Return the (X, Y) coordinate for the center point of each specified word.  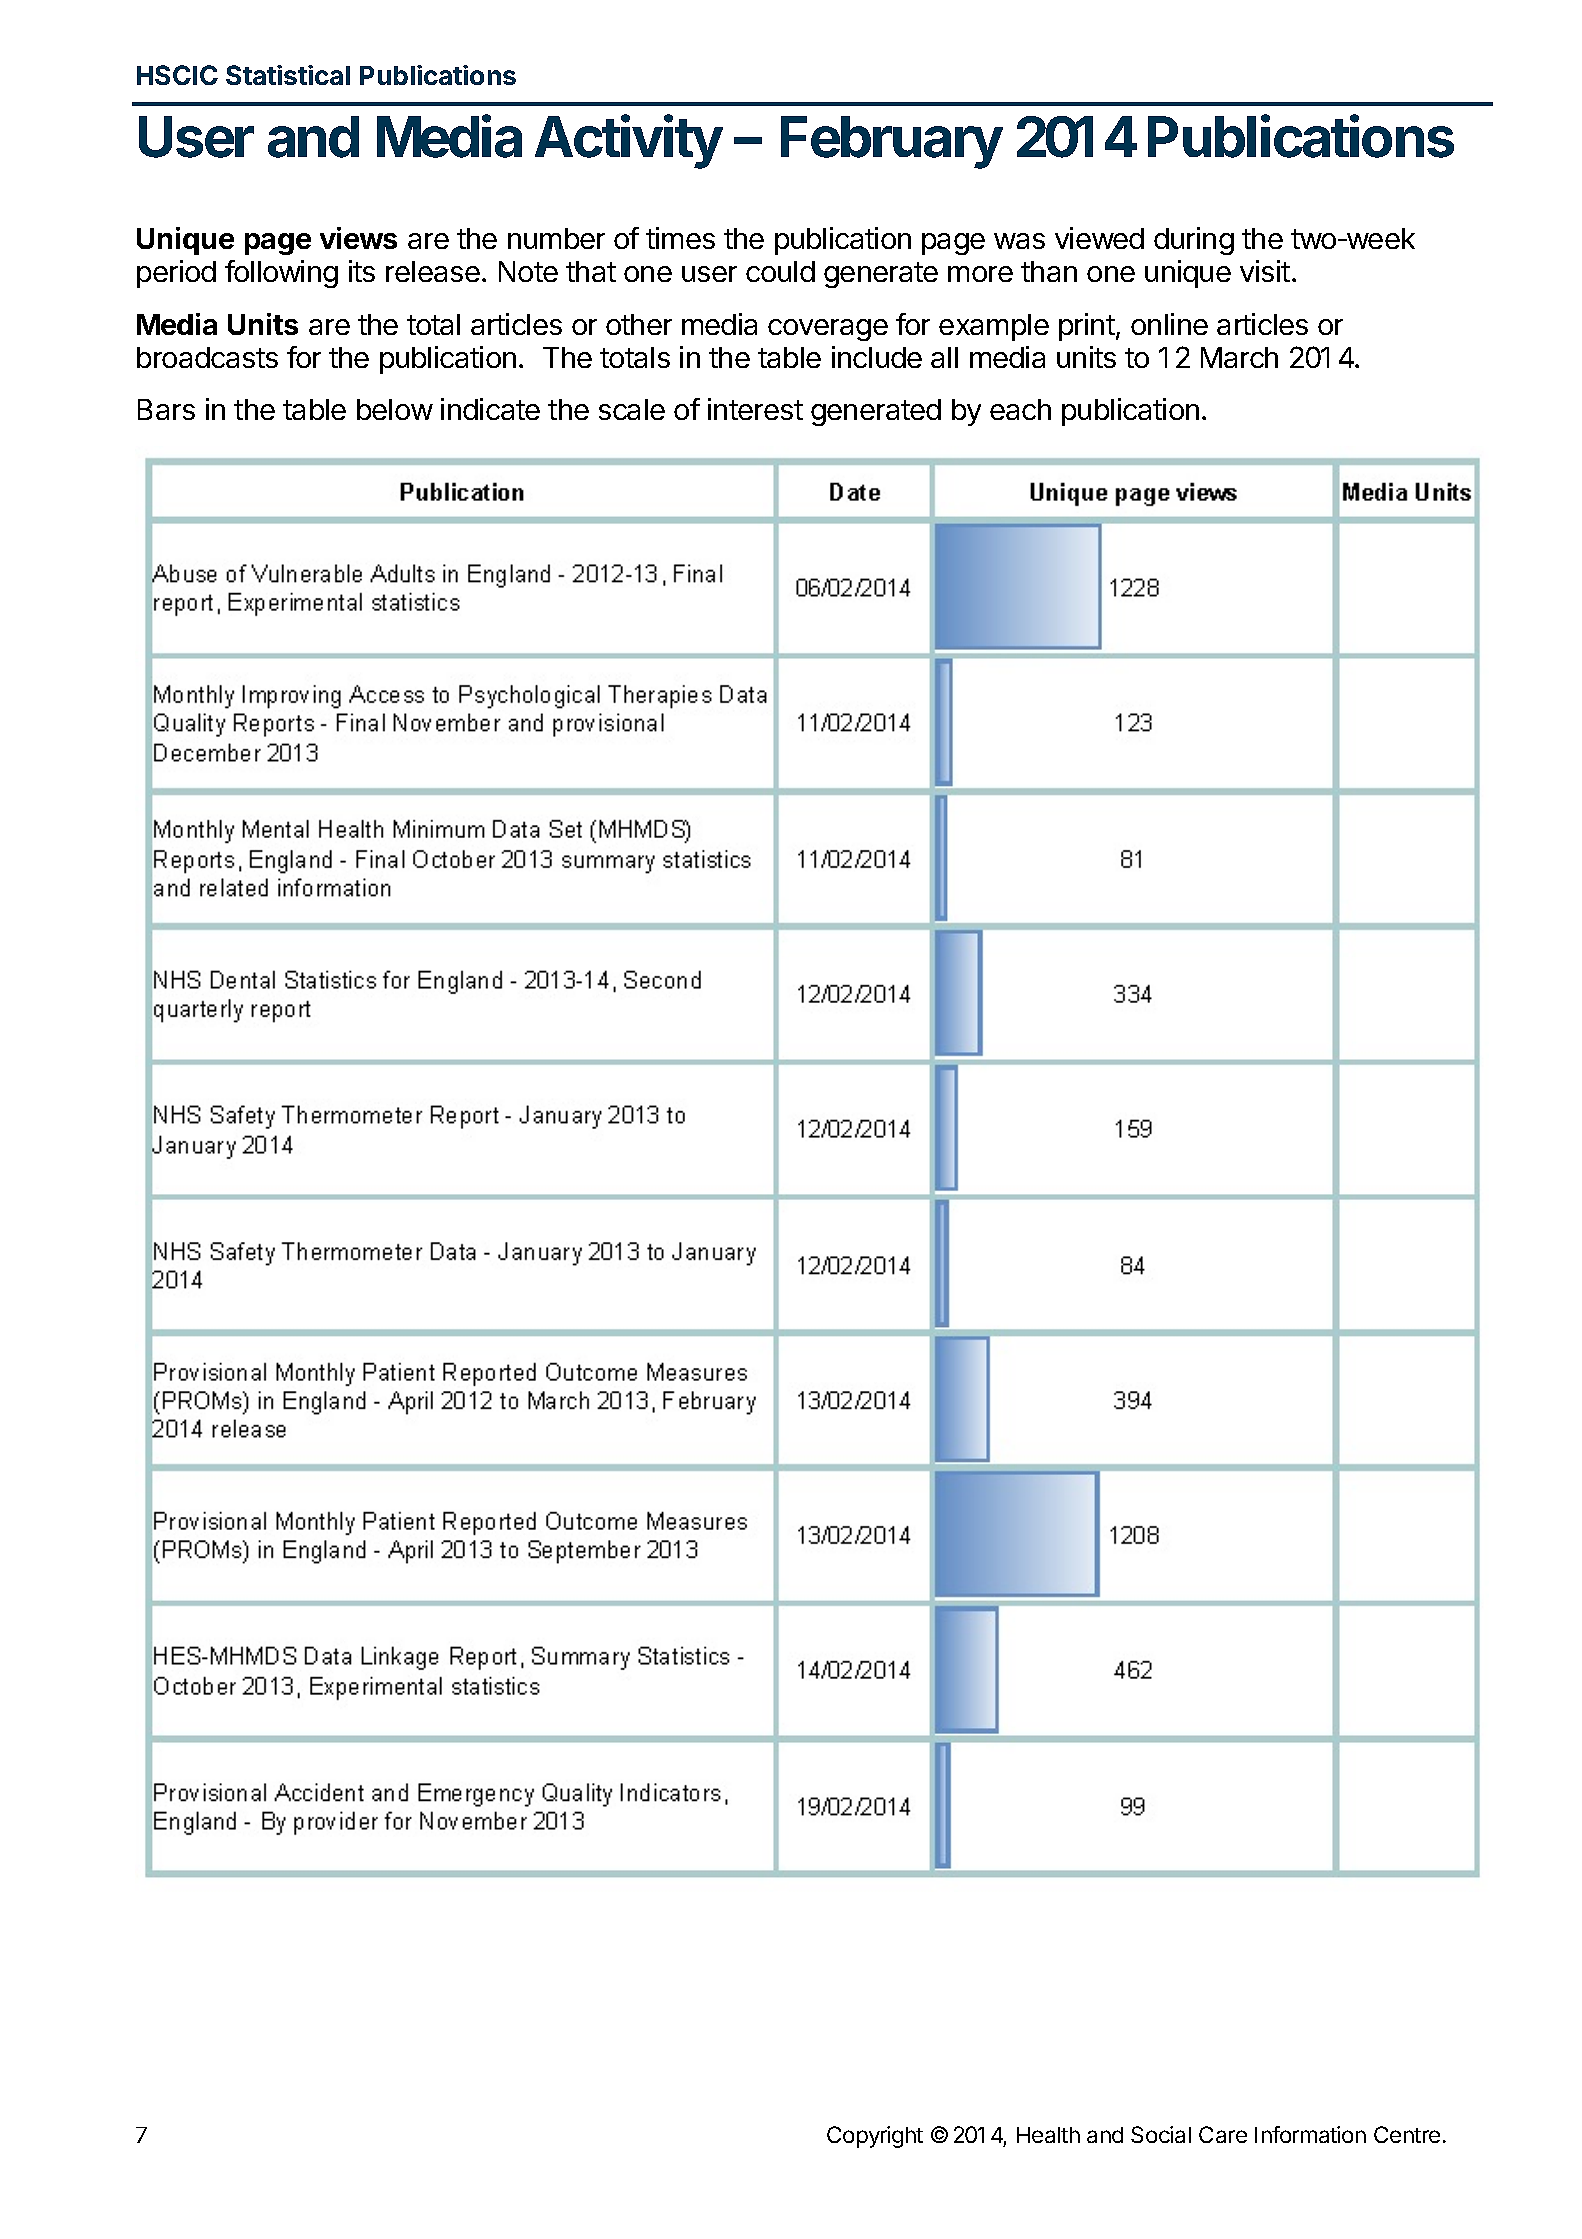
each (1020, 409)
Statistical (288, 75)
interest (755, 409)
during (1194, 241)
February (892, 142)
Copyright (875, 2137)
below (395, 409)
